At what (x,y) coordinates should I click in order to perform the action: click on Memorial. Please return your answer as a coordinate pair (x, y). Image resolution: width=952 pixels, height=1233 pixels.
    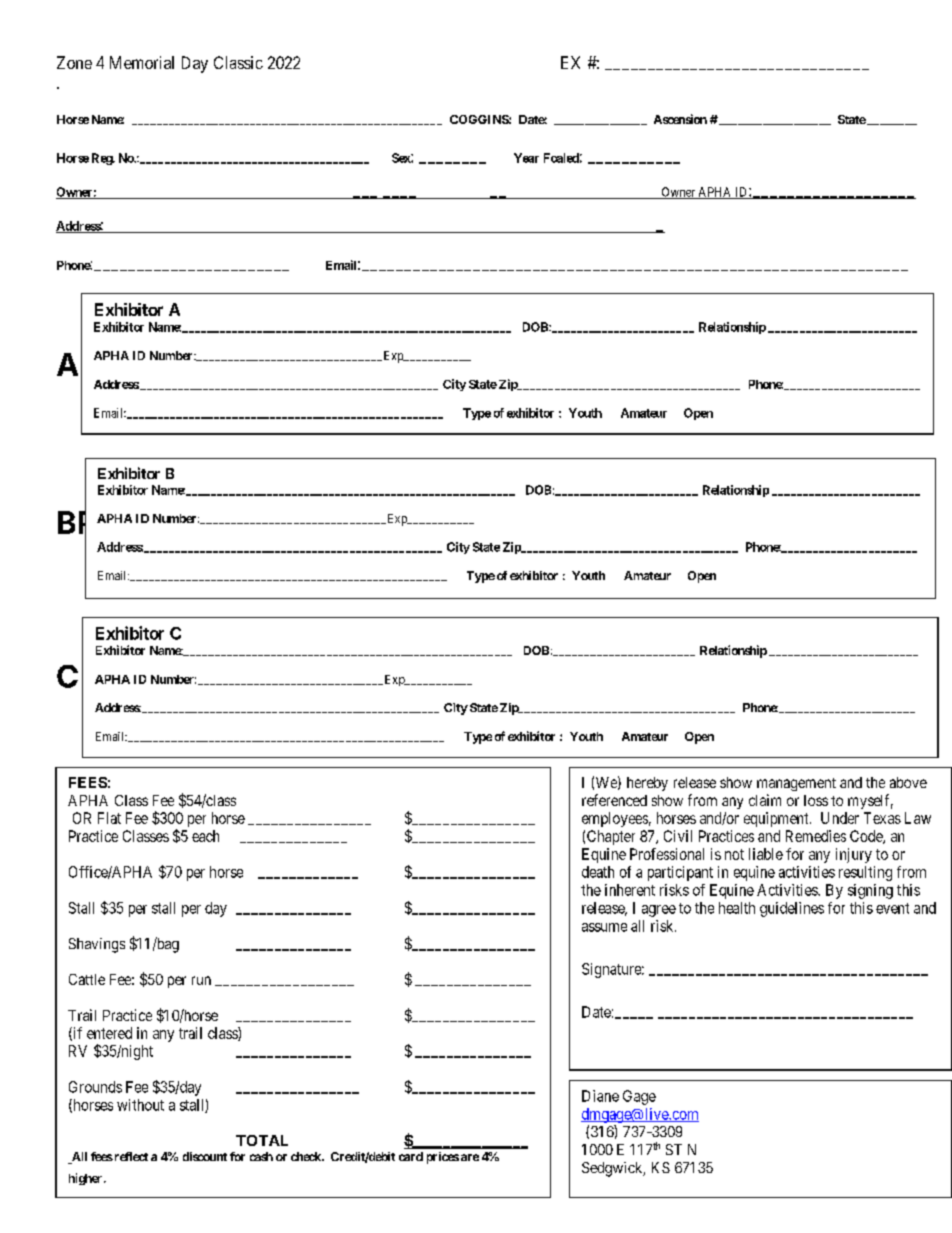
    Looking at the image, I should click on (142, 62).
